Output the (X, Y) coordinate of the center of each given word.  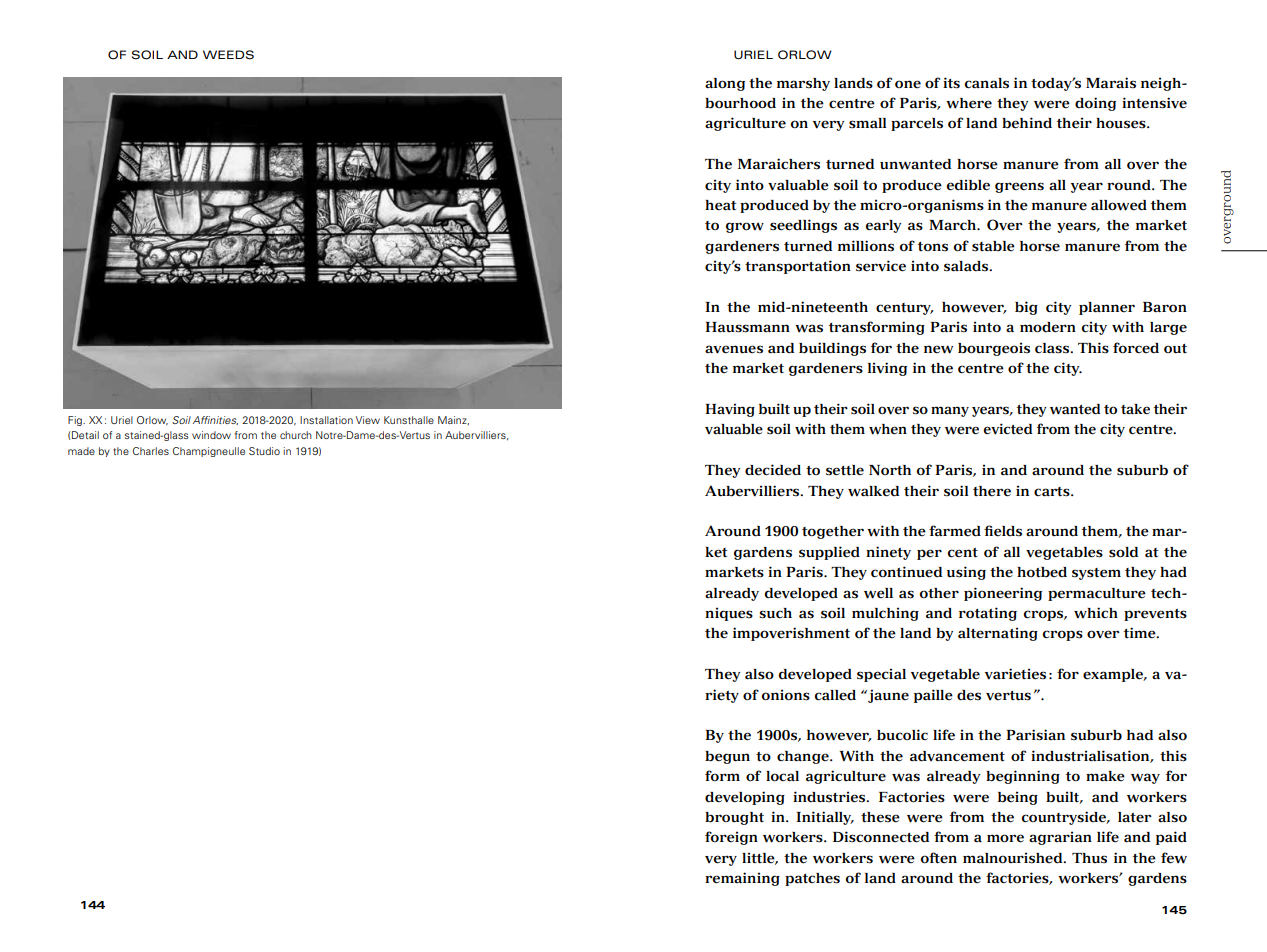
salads (967, 266)
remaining (742, 879)
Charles (151, 451)
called (835, 695)
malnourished (1014, 858)
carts (1053, 492)
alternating (998, 634)
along (725, 84)
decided (773, 470)
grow (745, 227)
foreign (731, 838)
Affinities (215, 420)
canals (986, 83)
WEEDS (228, 55)
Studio (264, 451)
